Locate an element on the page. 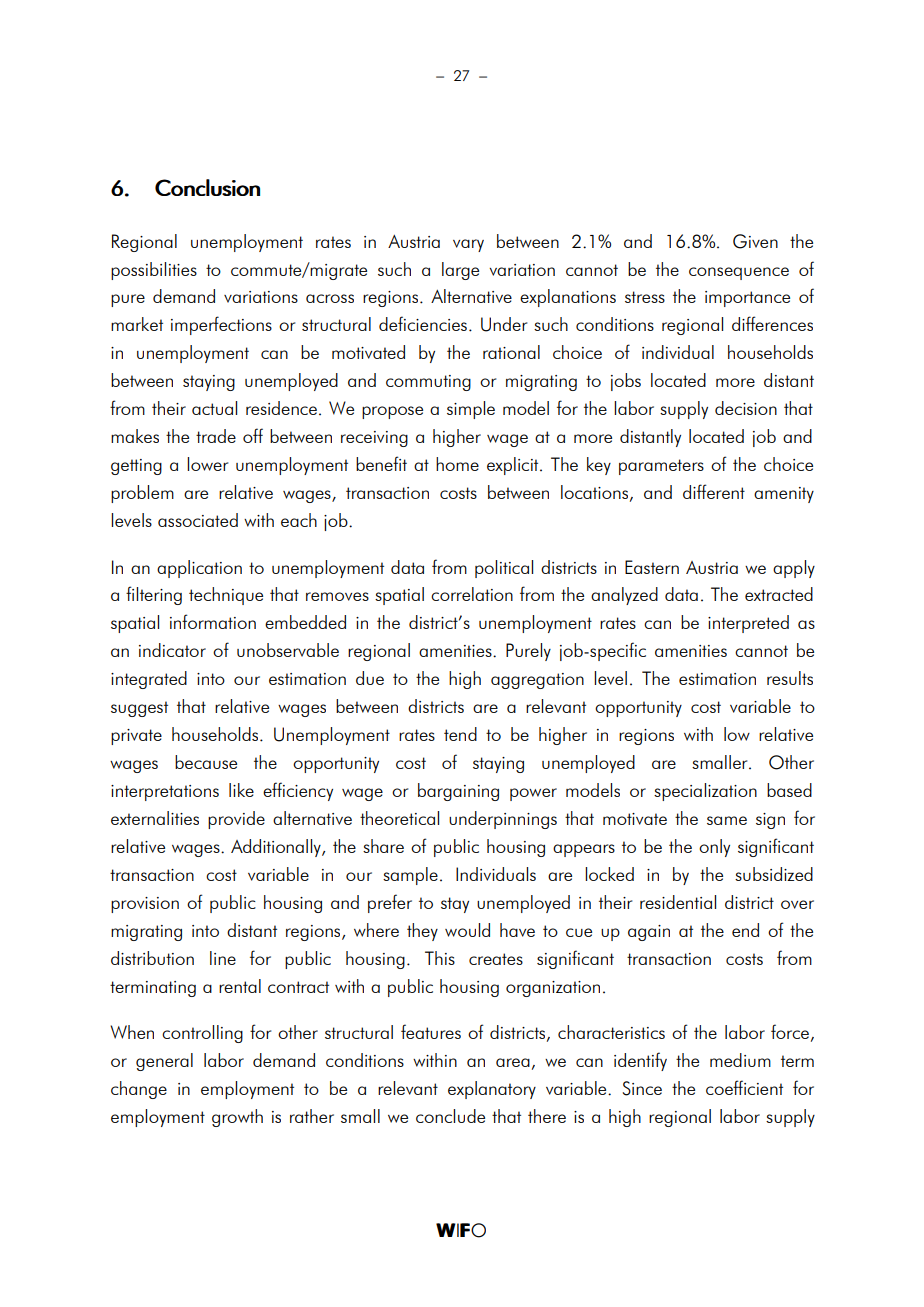 The height and width of the document is (1307, 924). coefficient is located at coordinates (744, 1087).
